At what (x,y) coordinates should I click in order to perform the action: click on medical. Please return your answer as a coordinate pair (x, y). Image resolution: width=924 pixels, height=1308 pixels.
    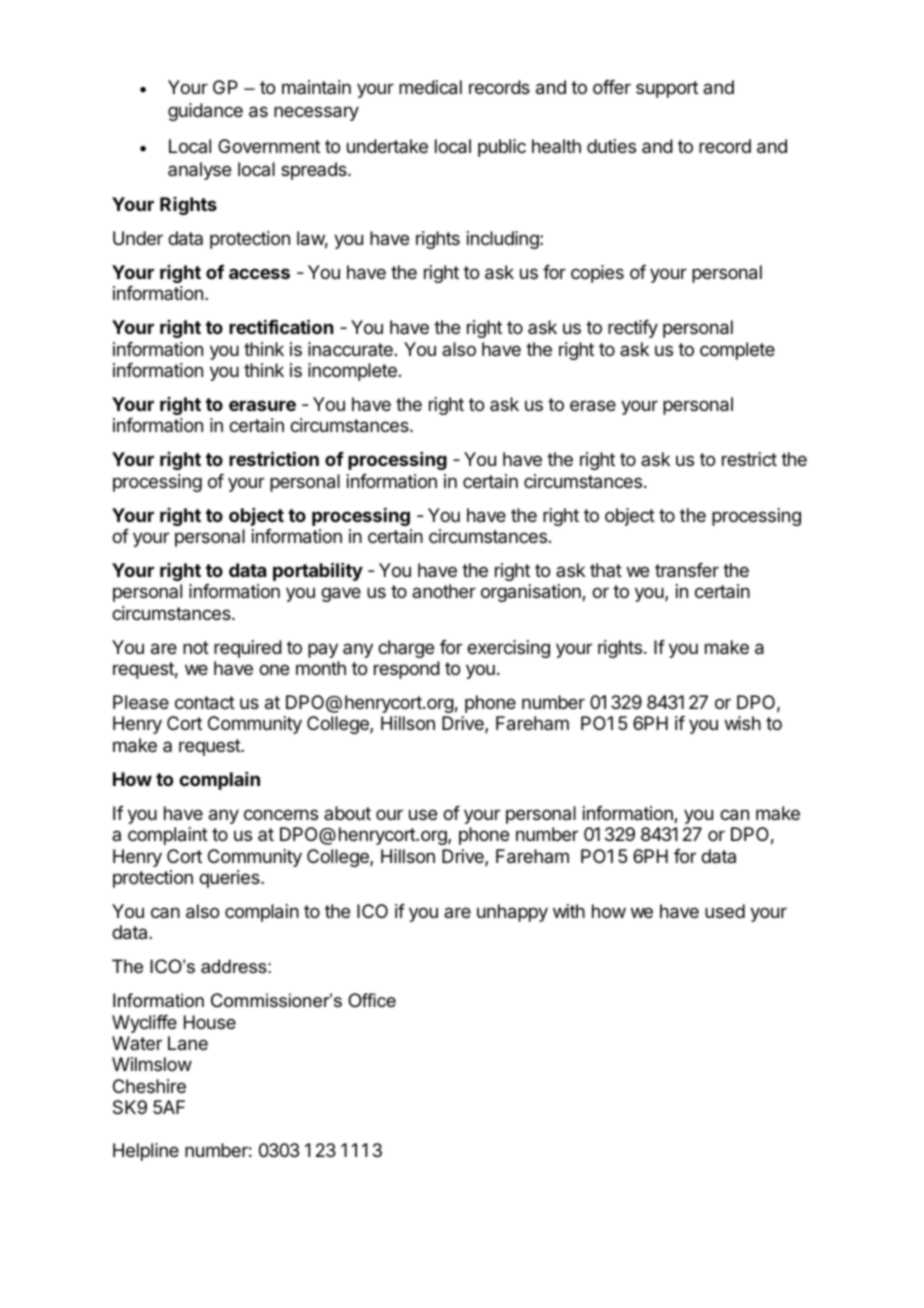
    Looking at the image, I should click on (430, 87).
